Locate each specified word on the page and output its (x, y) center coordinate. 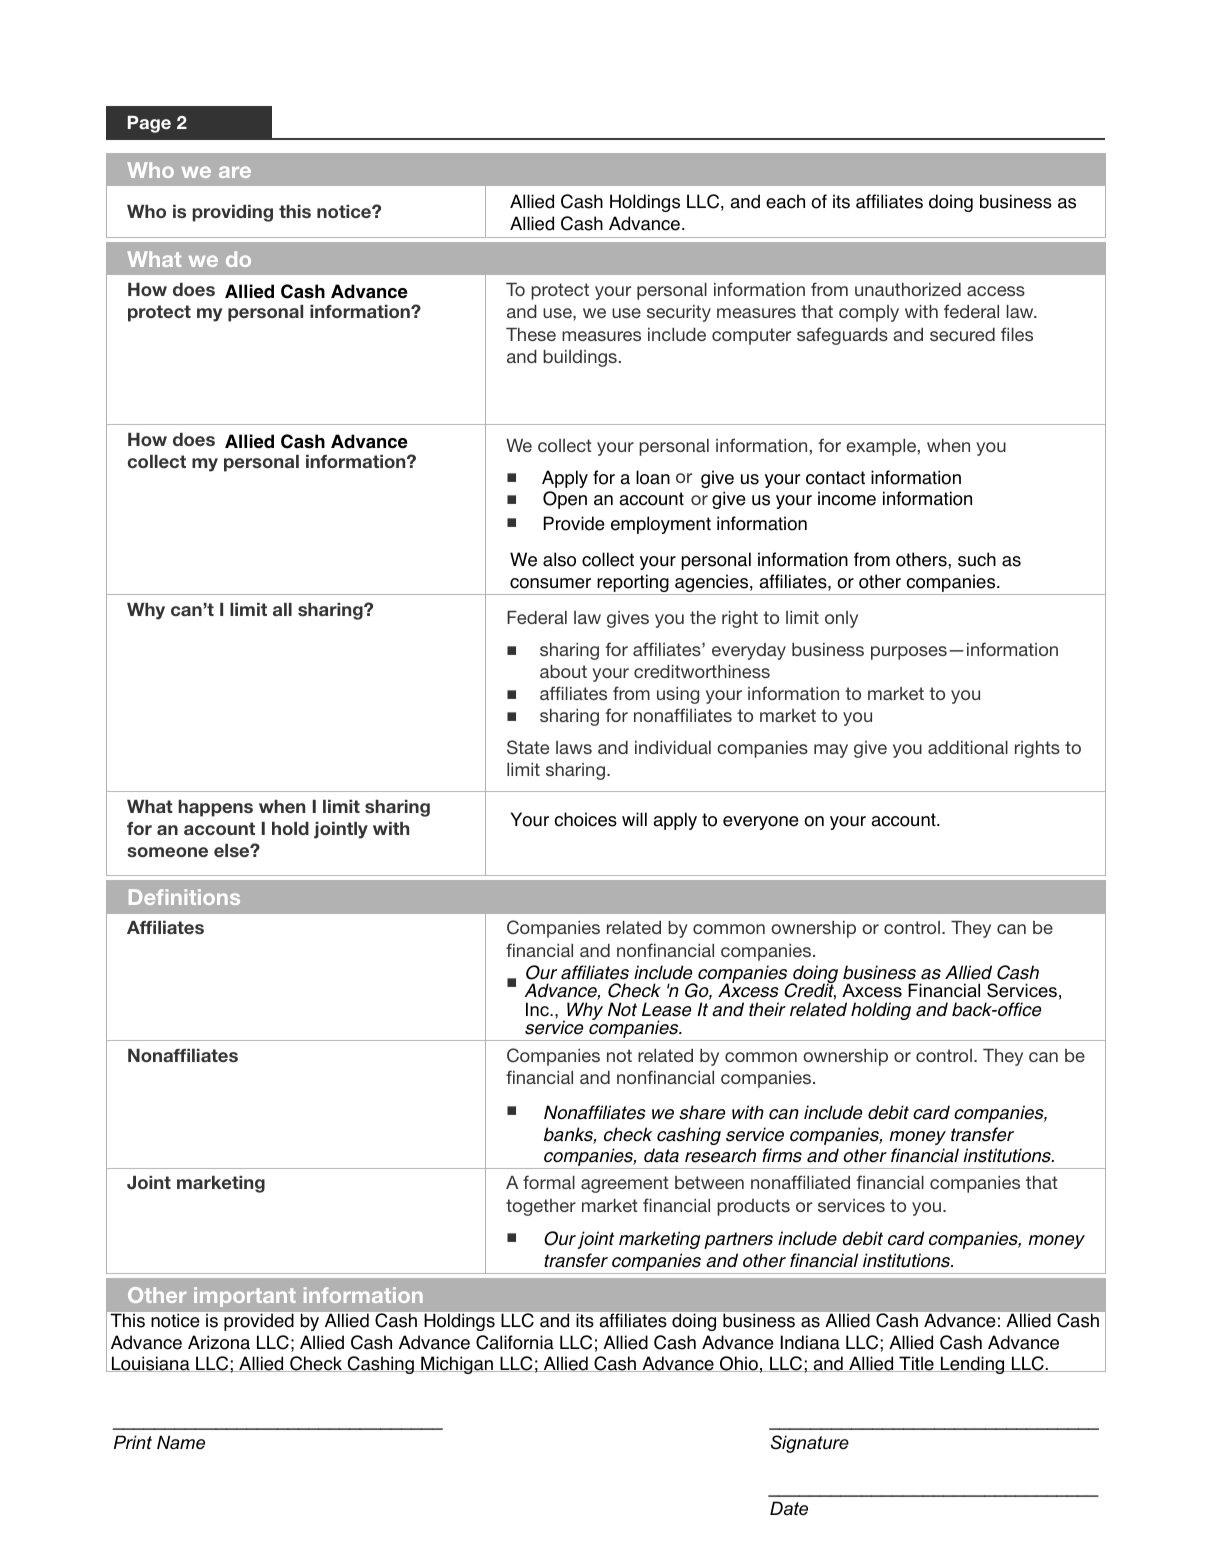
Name (181, 1442)
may (831, 751)
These (531, 334)
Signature (810, 1444)
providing (232, 213)
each (785, 201)
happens (215, 808)
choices (585, 819)
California (515, 1342)
